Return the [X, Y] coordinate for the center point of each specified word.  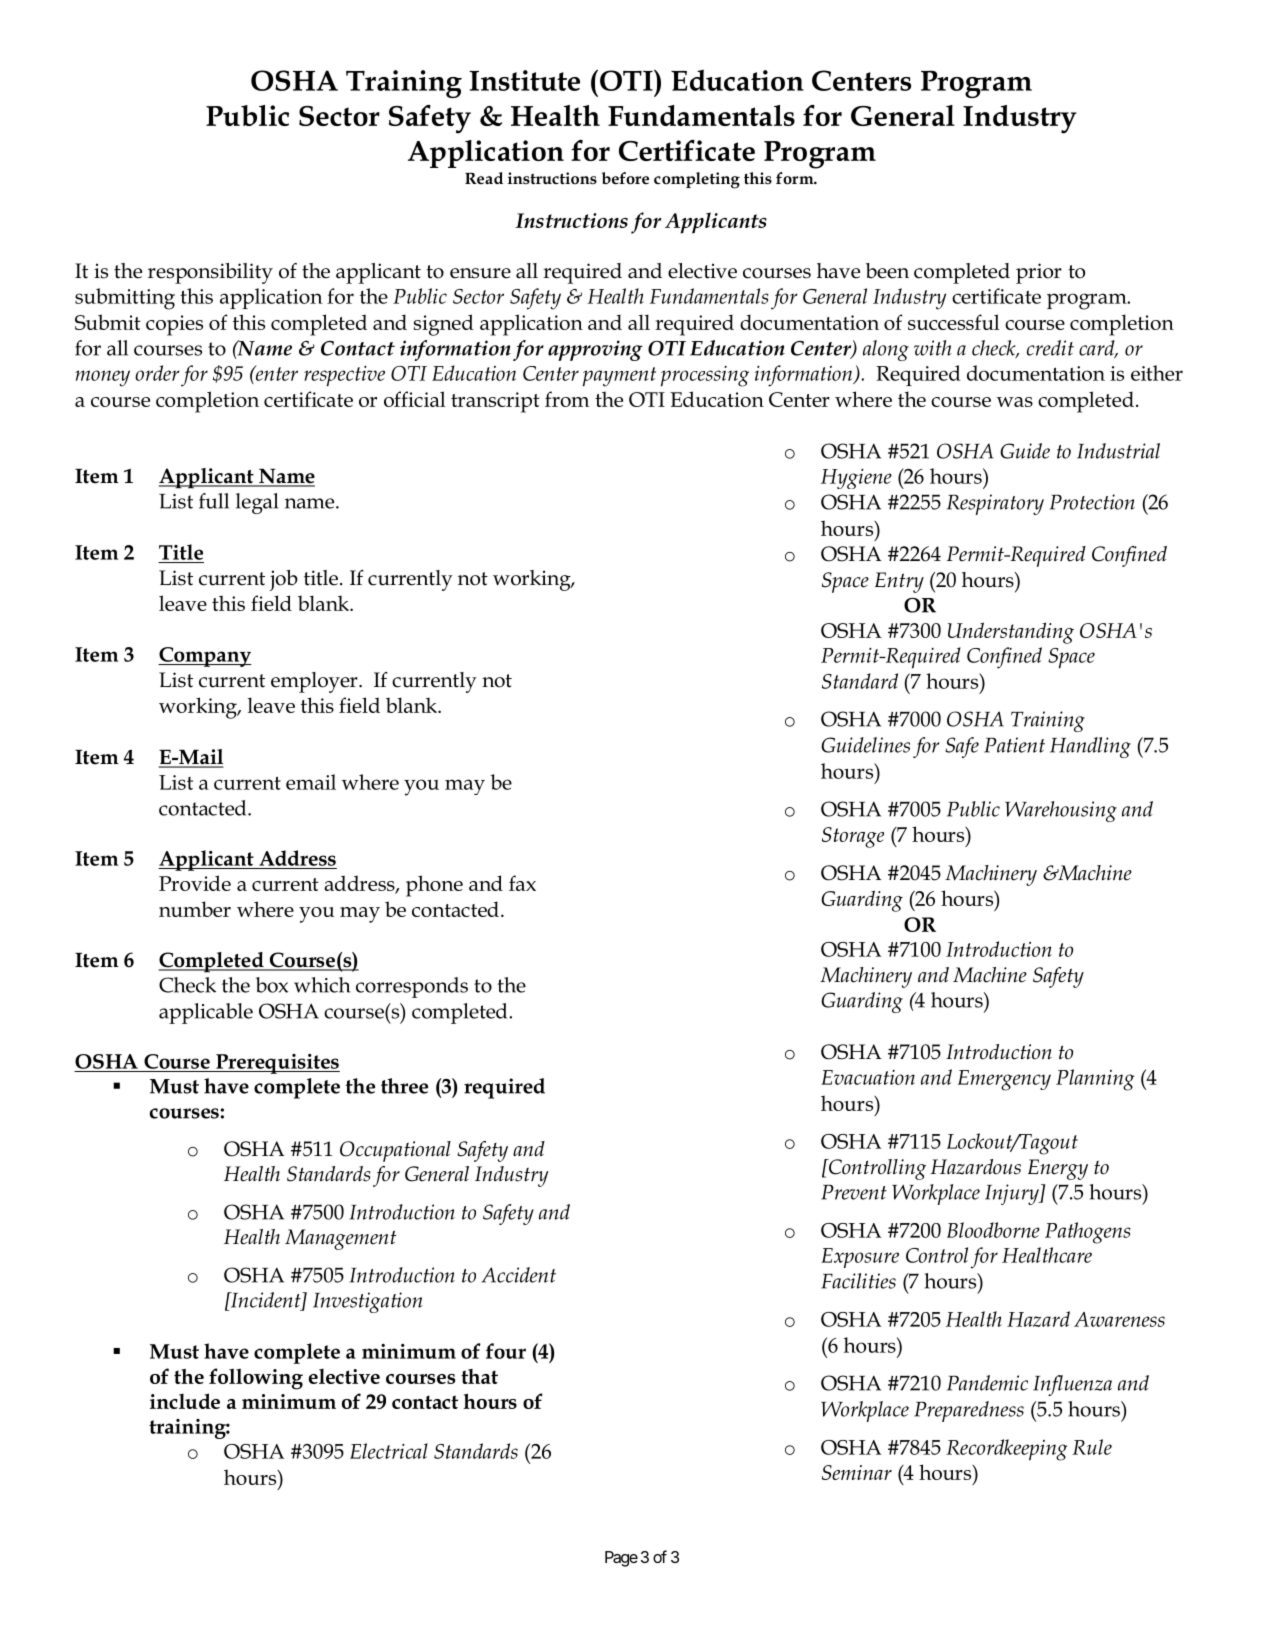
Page [621, 1559]
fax [522, 883]
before [625, 178]
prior [1039, 273]
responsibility [210, 273]
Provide [195, 883]
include [185, 1401]
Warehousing [1061, 811]
